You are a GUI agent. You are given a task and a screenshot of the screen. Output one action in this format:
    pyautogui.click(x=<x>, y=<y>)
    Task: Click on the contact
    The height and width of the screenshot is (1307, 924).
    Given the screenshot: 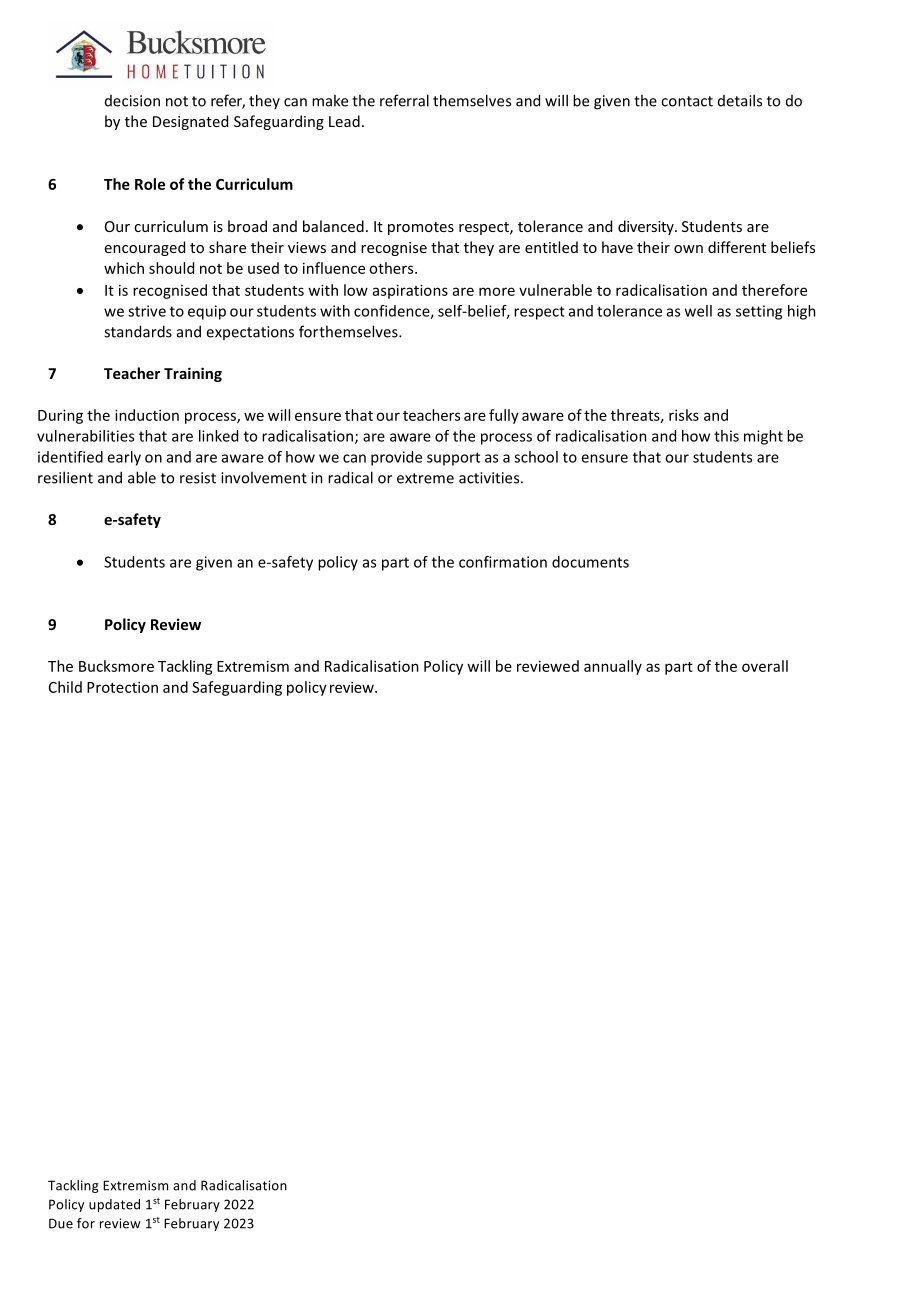 What is the action you would take?
    pyautogui.click(x=687, y=101)
